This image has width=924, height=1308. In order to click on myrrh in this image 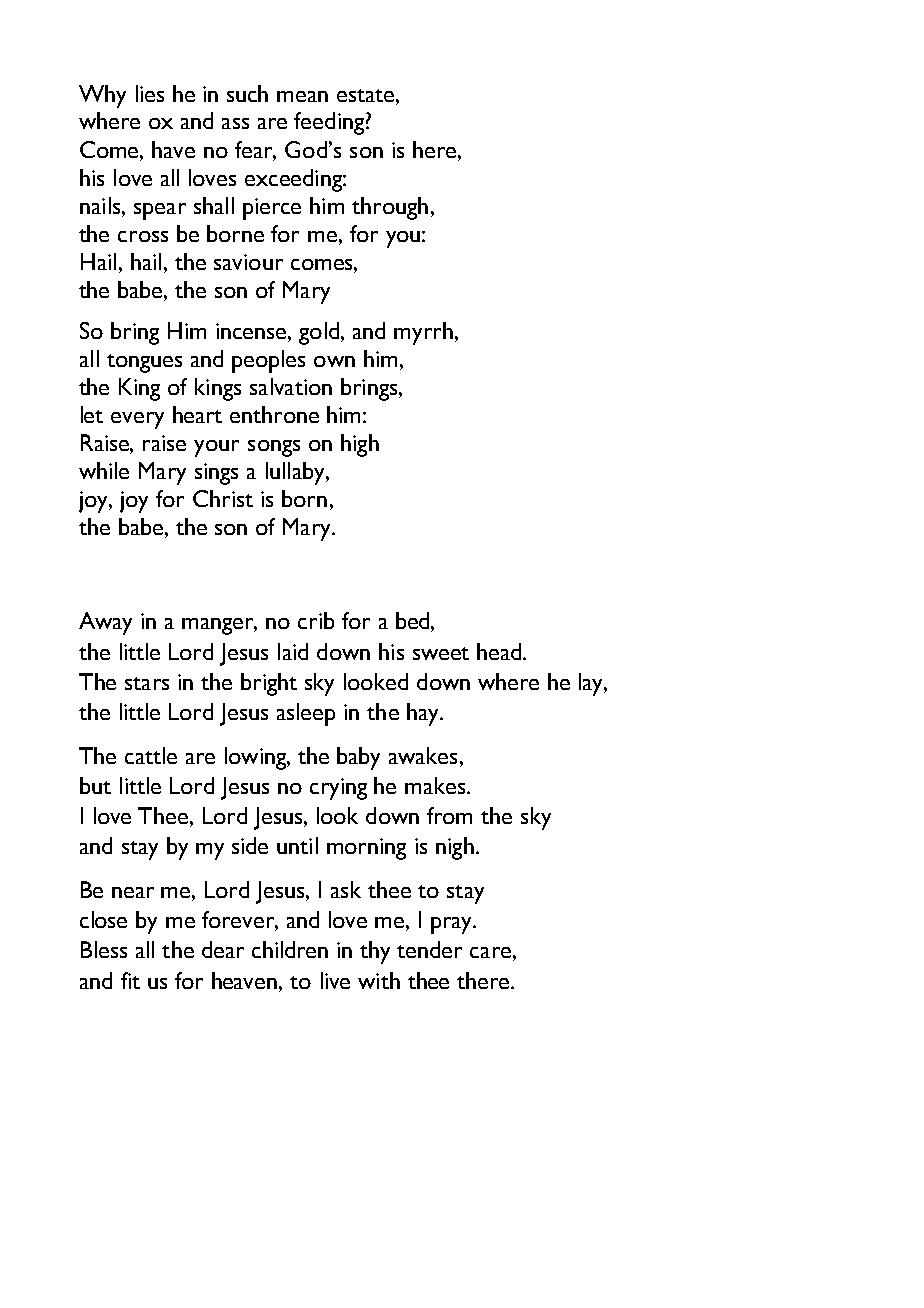, I will do `click(423, 333)`.
